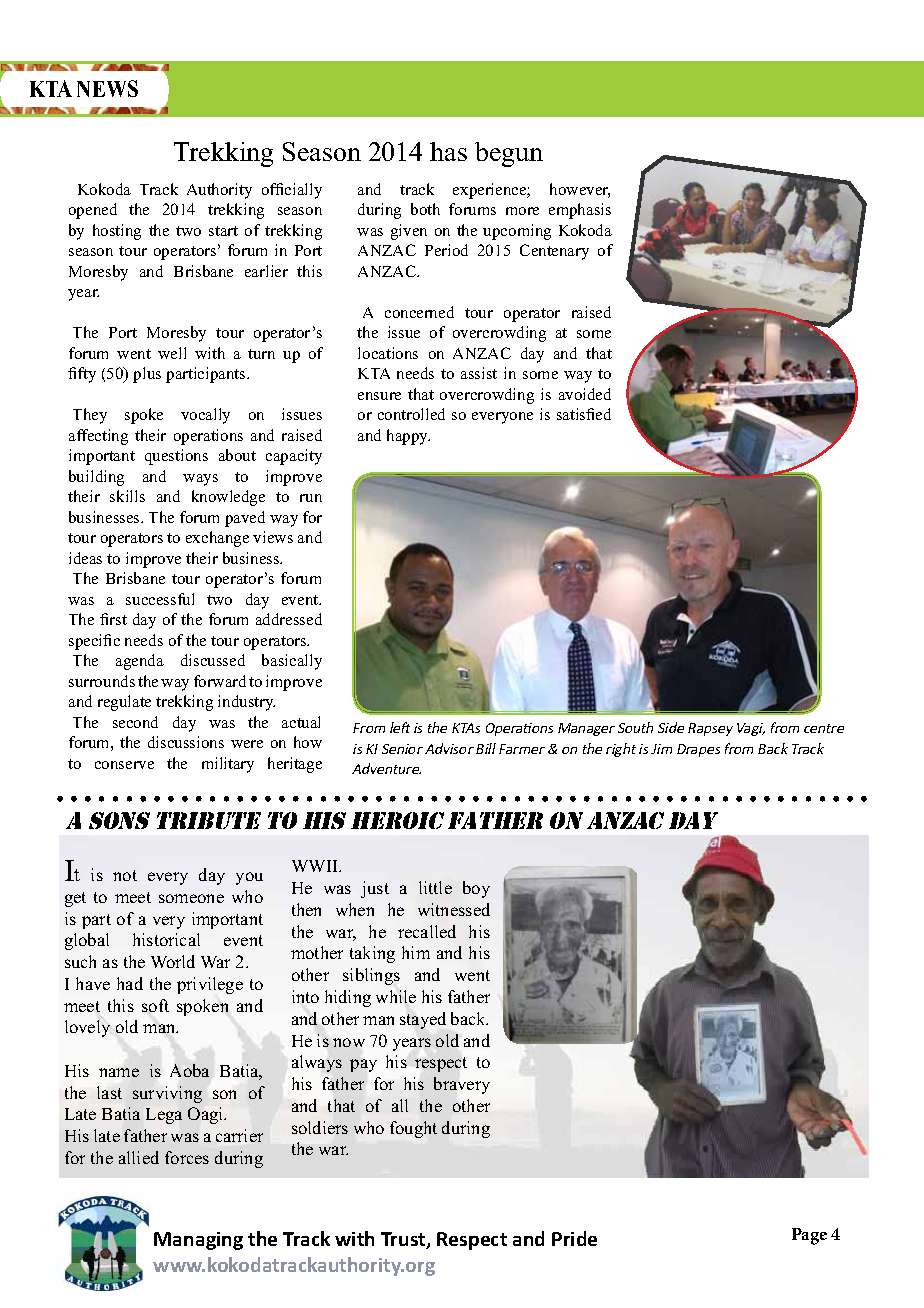 Image resolution: width=924 pixels, height=1308 pixels. I want to click on skills, so click(127, 496).
